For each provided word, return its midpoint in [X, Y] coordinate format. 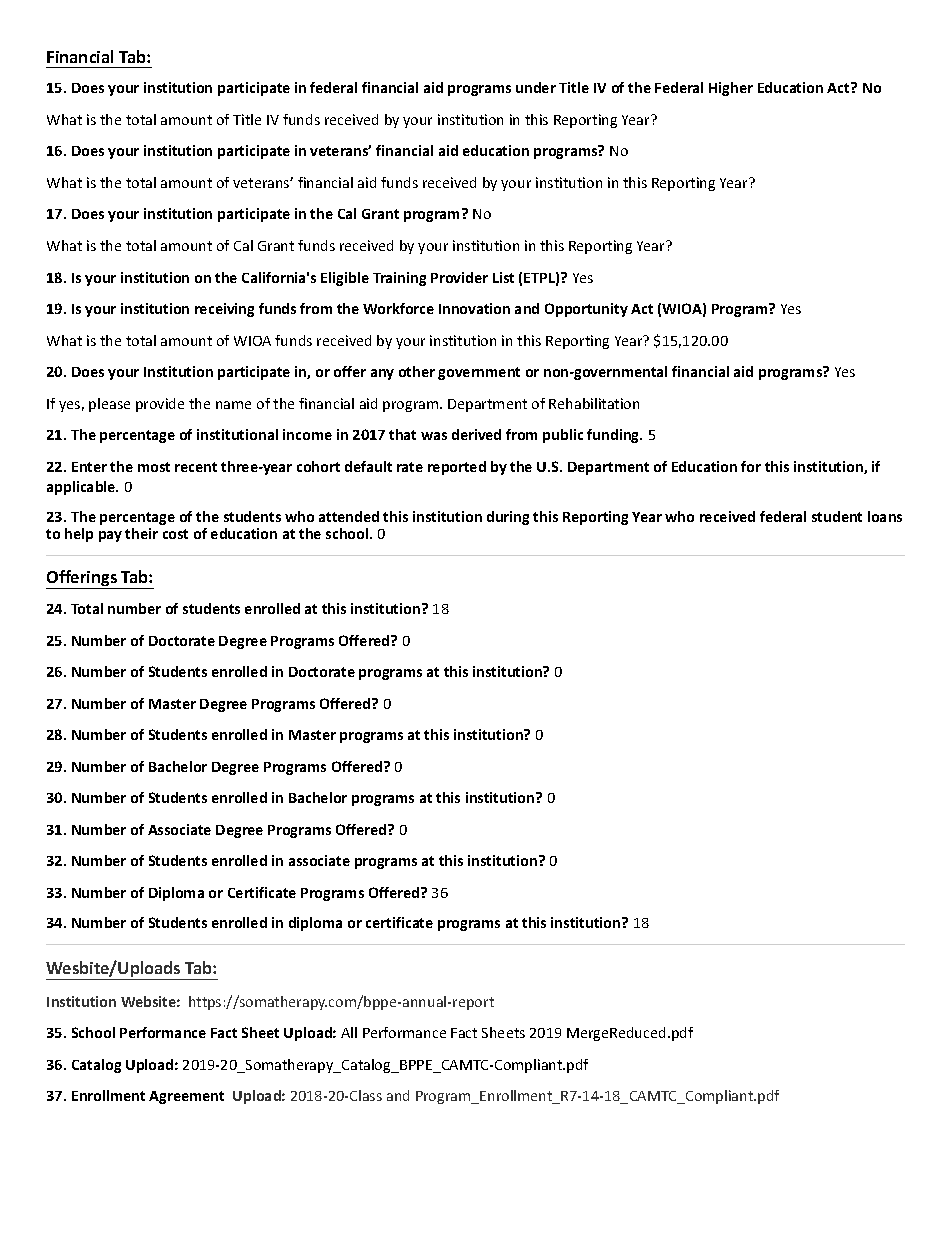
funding [614, 436]
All [349, 1032]
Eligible [345, 279]
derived [476, 434]
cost [175, 534]
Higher [731, 89]
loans [885, 516]
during [508, 518]
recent [196, 467]
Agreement [186, 1097]
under [536, 87]
